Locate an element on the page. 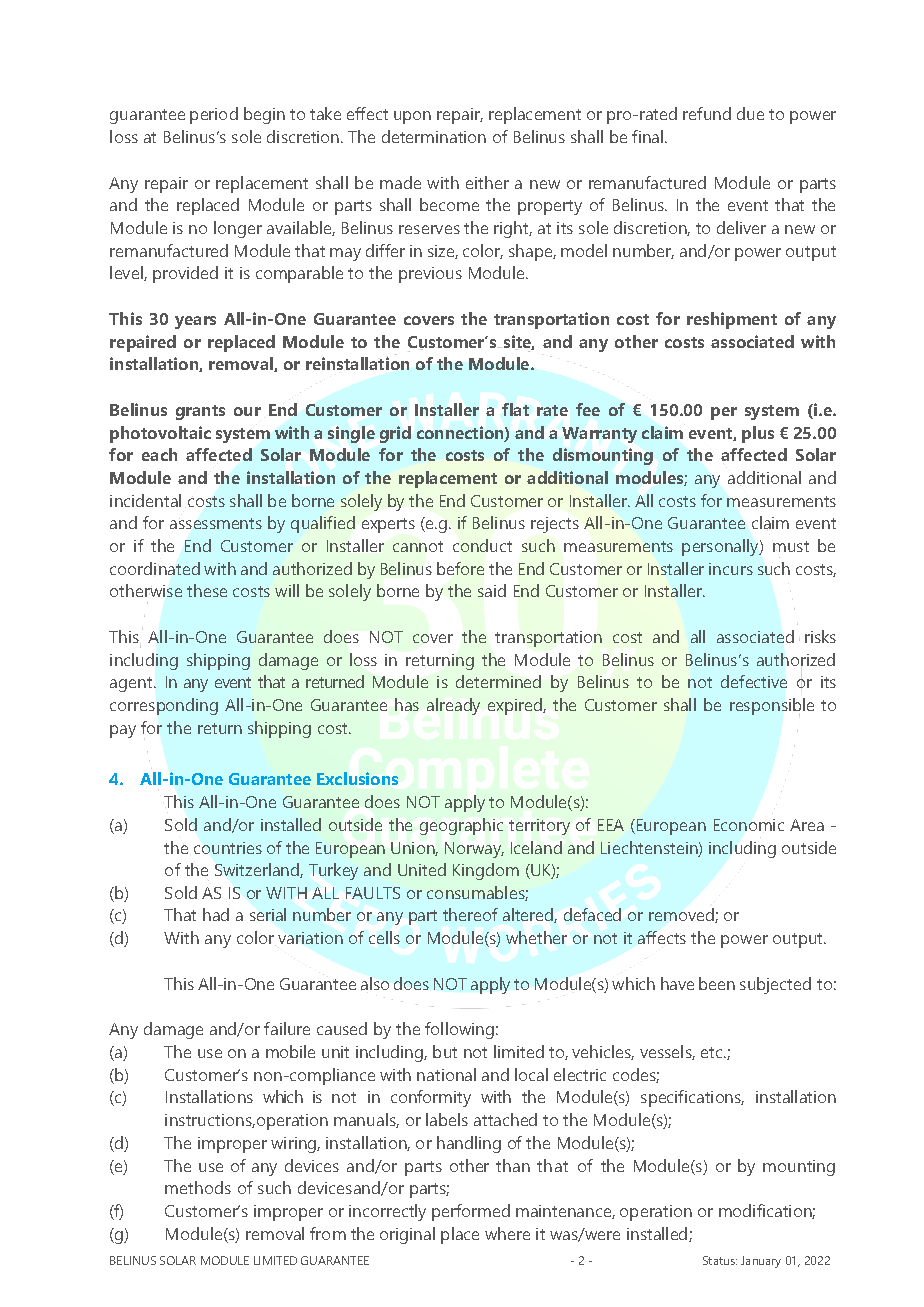  performed is located at coordinates (471, 1212).
